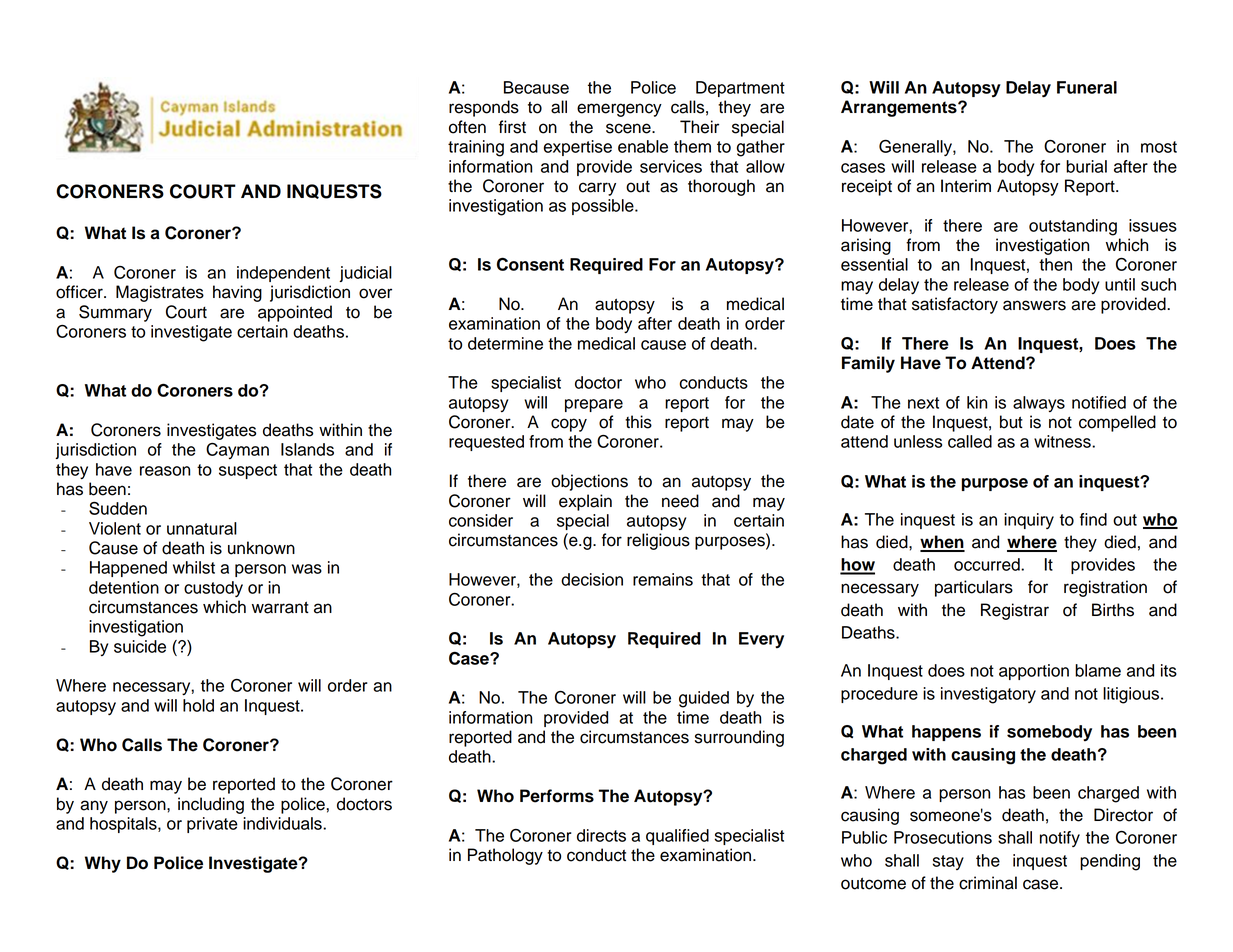 Image resolution: width=1233 pixels, height=952 pixels. What do you see at coordinates (1034, 672) in the screenshot?
I see `apportion` at bounding box center [1034, 672].
